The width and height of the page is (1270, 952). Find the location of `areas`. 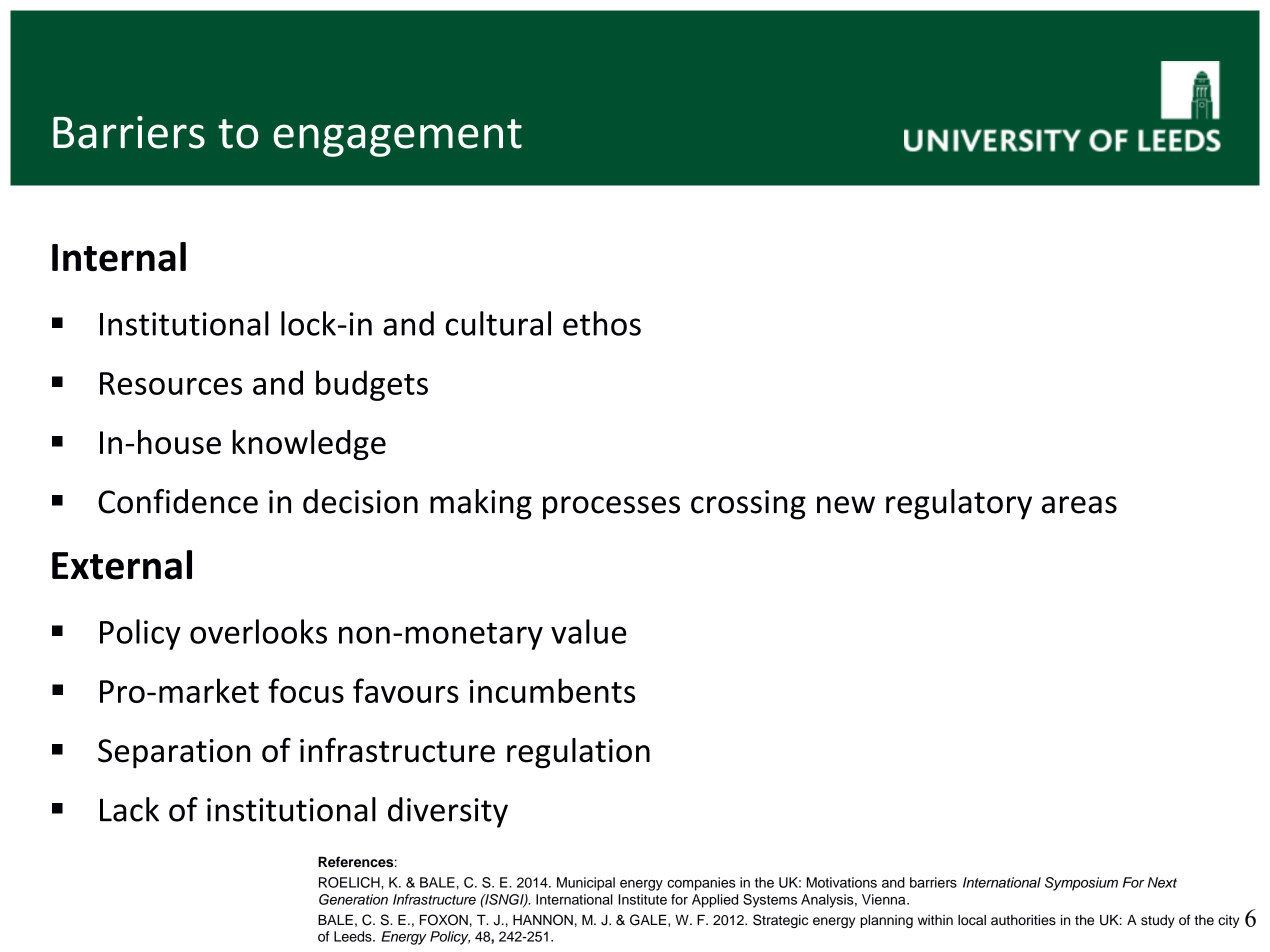

areas is located at coordinates (1079, 505).
